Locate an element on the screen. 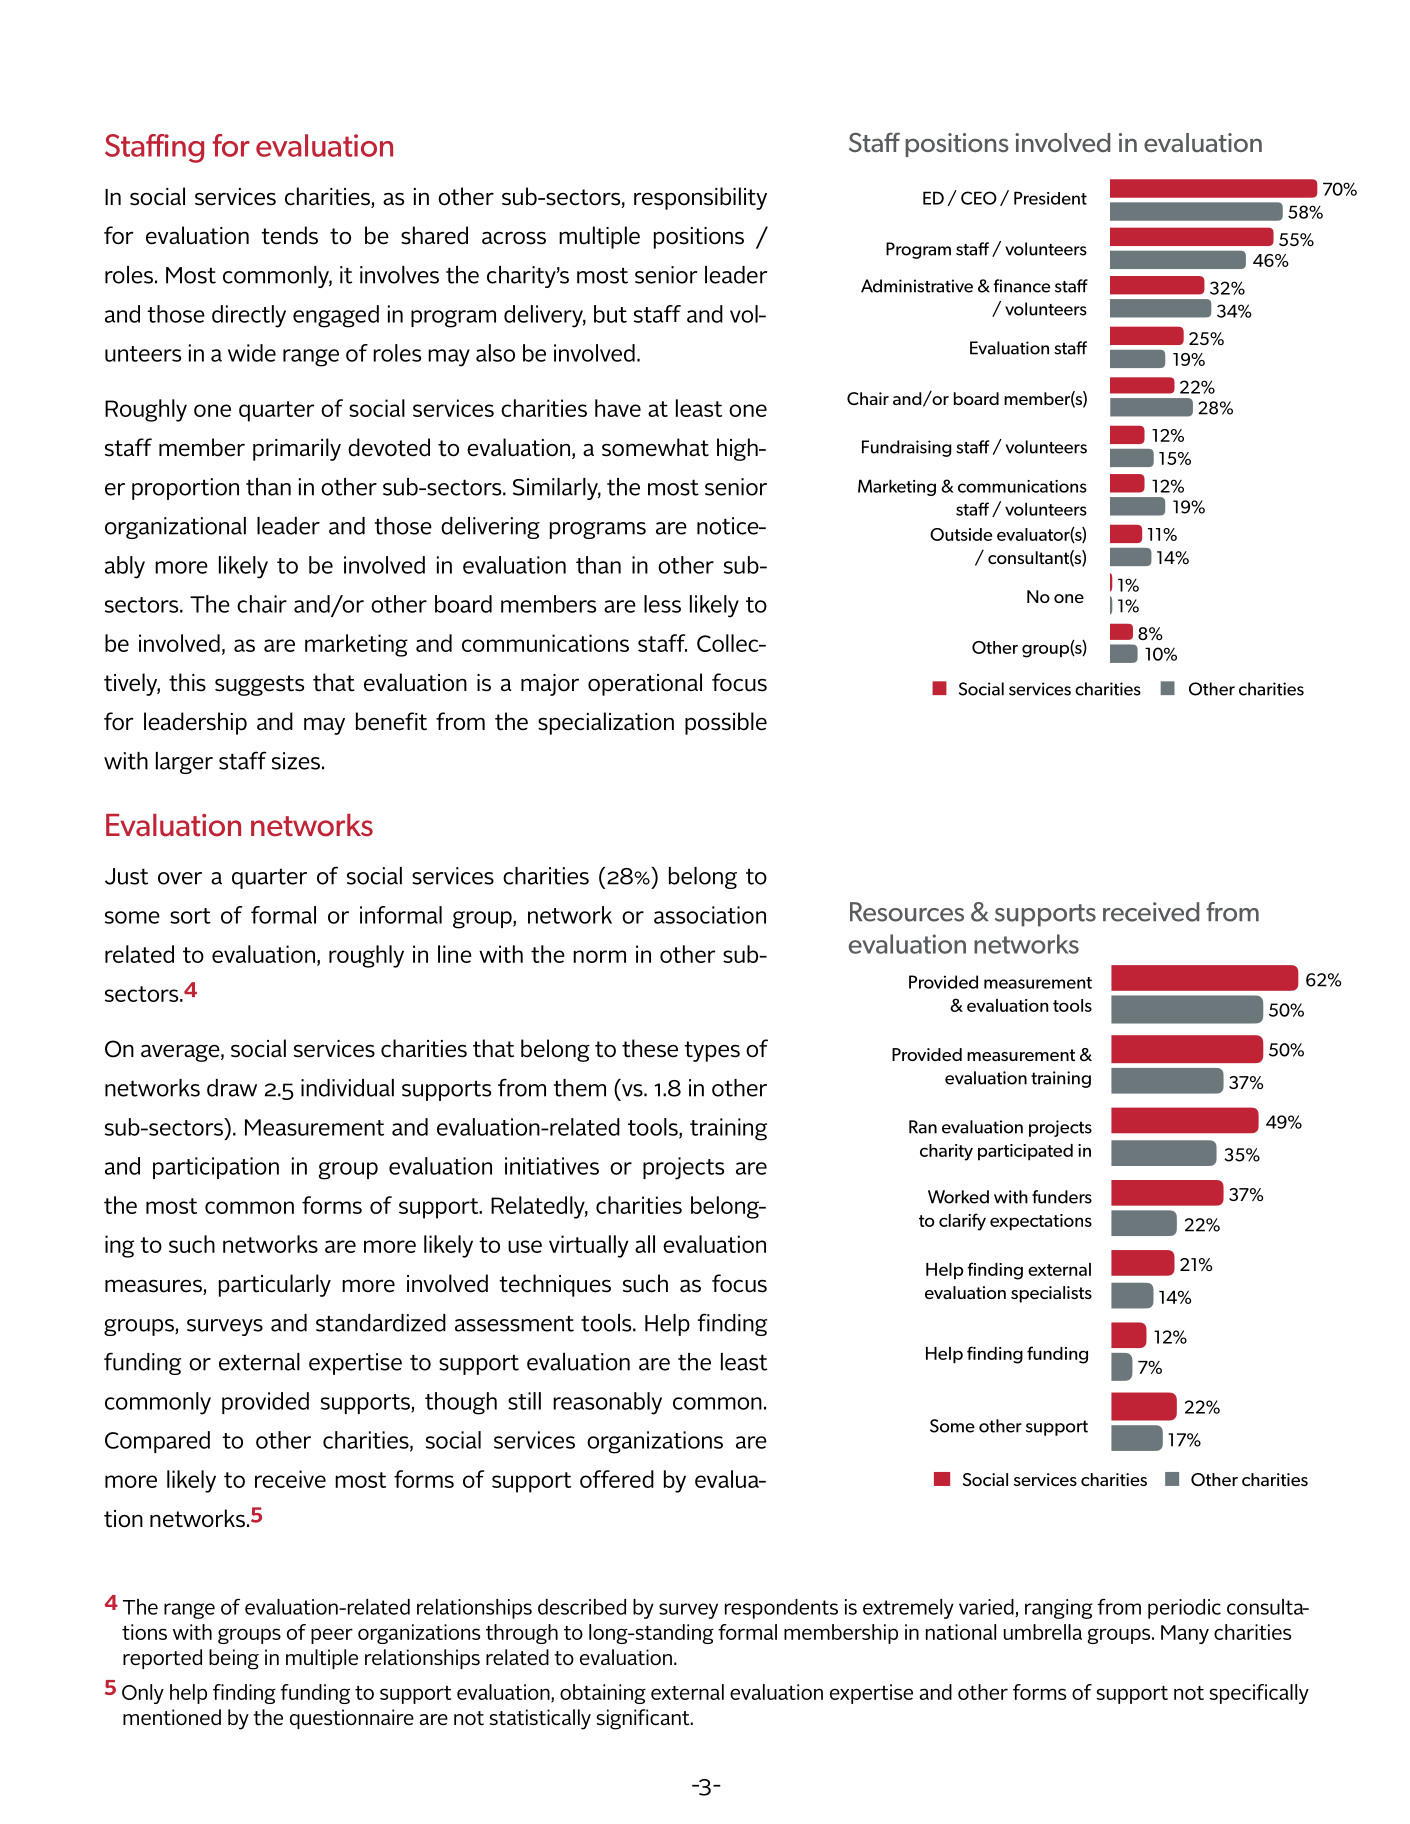 This screenshot has height=1824, width=1410. President is located at coordinates (1050, 198).
